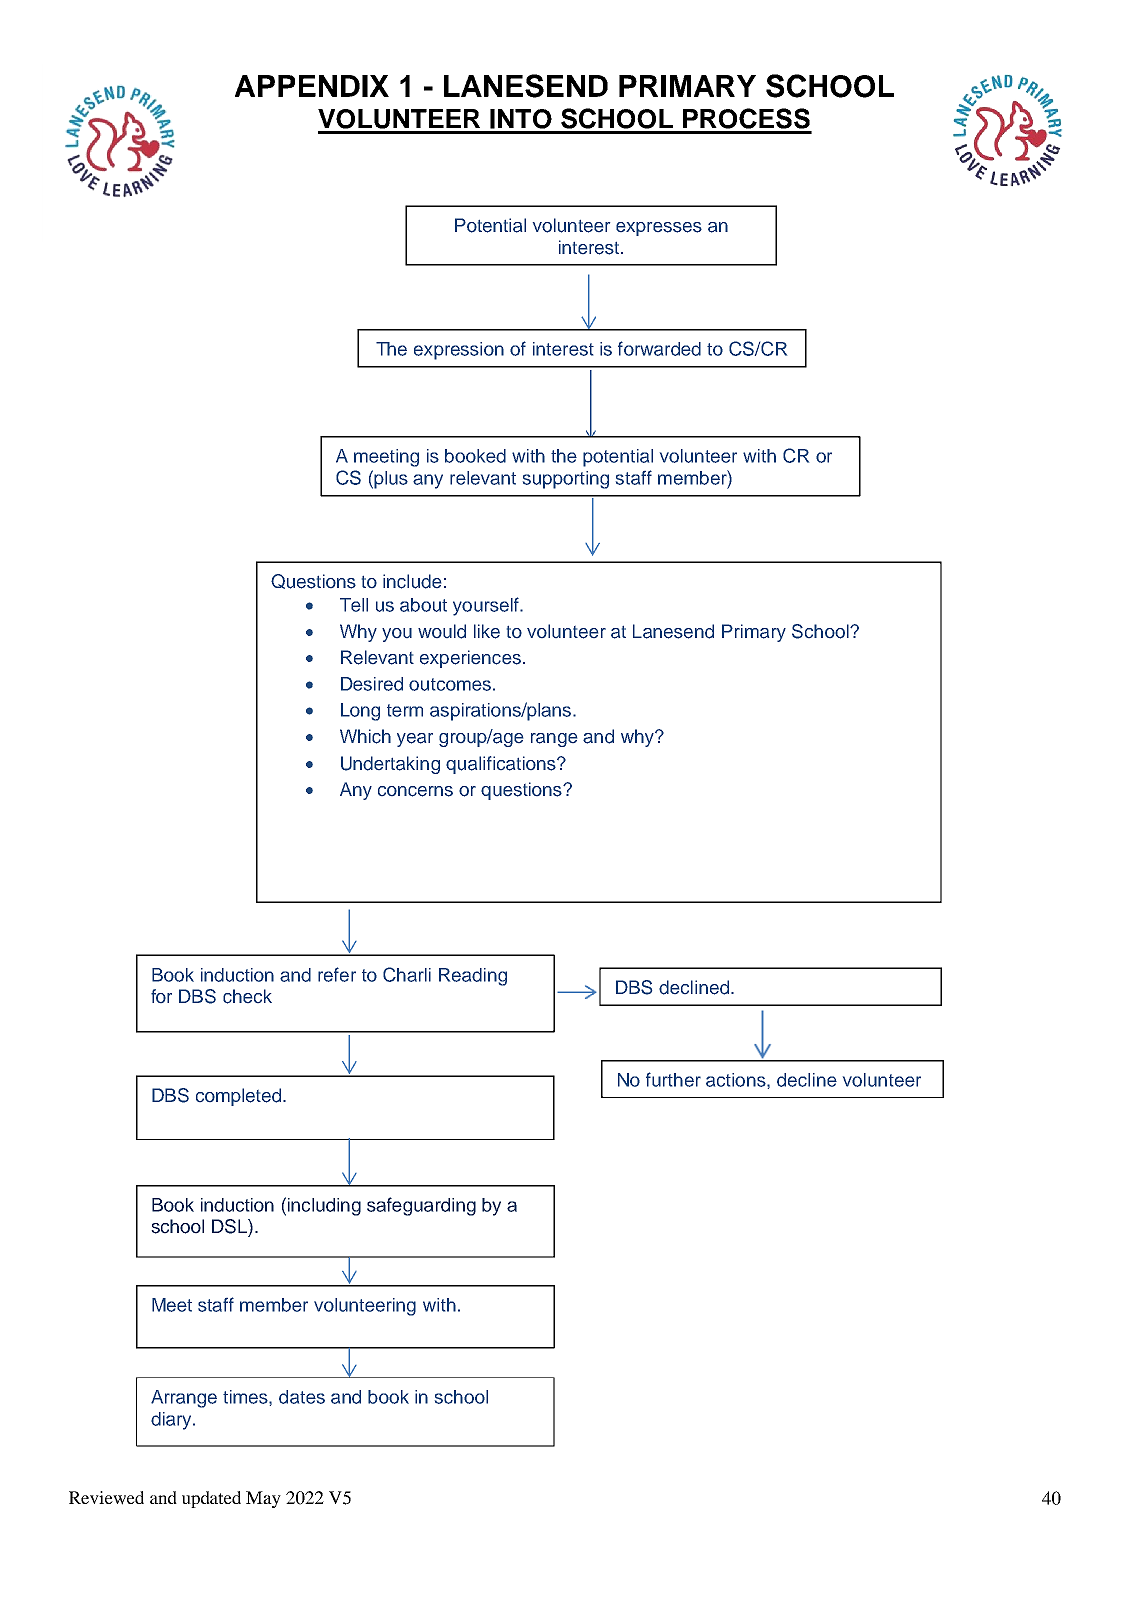 The image size is (1129, 1597). Describe the element at coordinates (566, 480) in the image. I see `supporting` at that location.
